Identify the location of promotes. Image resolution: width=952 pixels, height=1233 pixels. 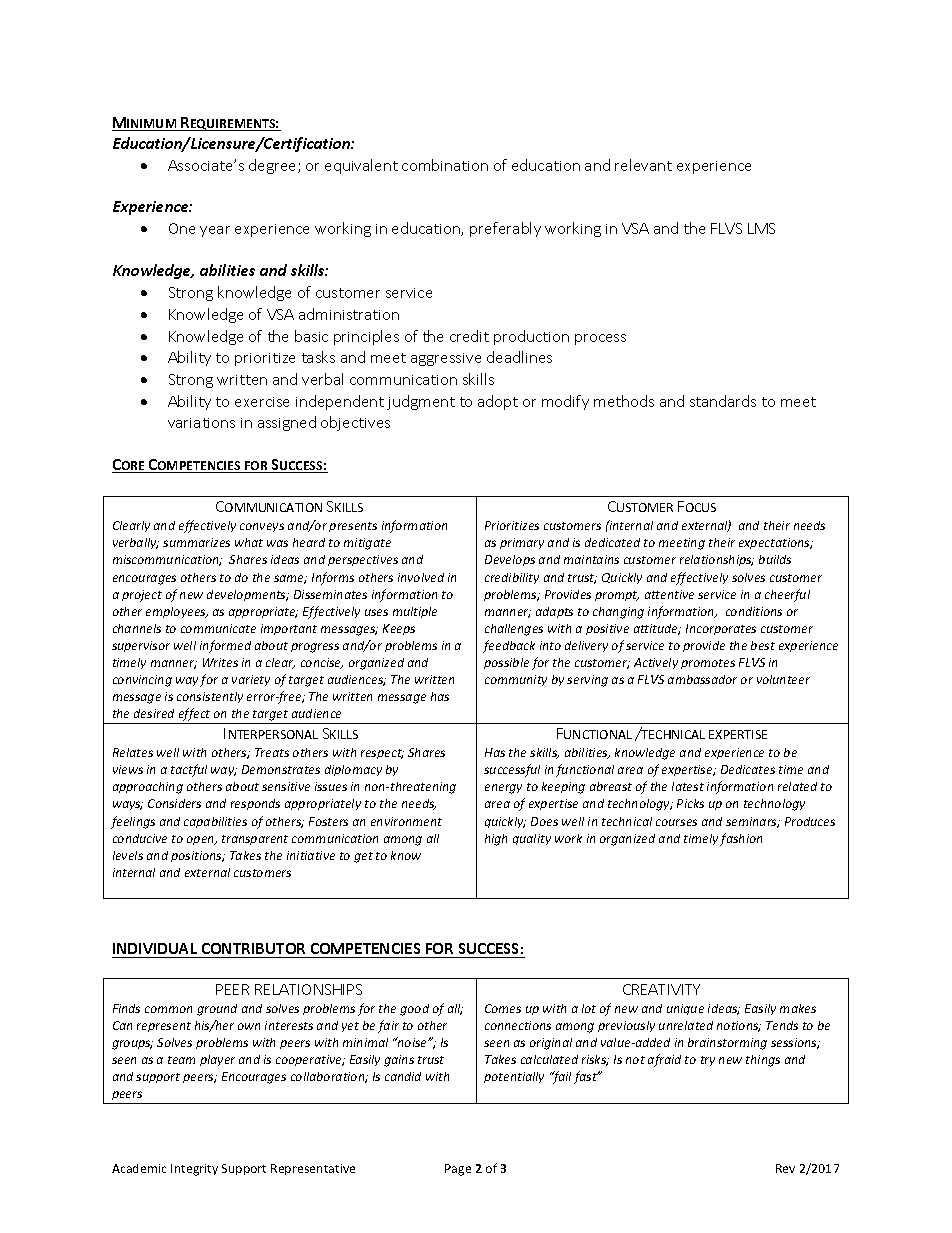
(708, 664).
